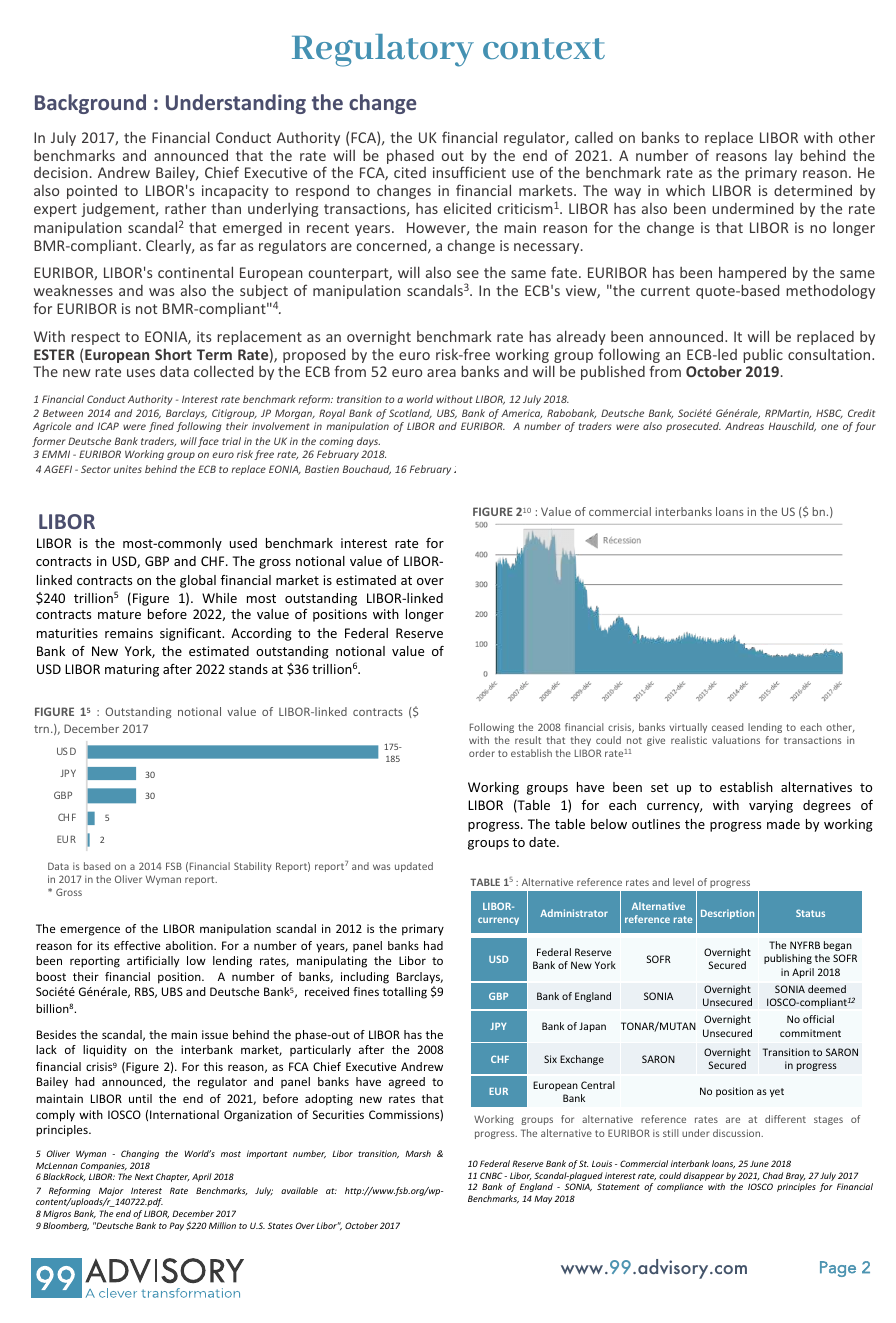  Describe the element at coordinates (176, 1226) in the screenshot. I see `Pay` at that location.
